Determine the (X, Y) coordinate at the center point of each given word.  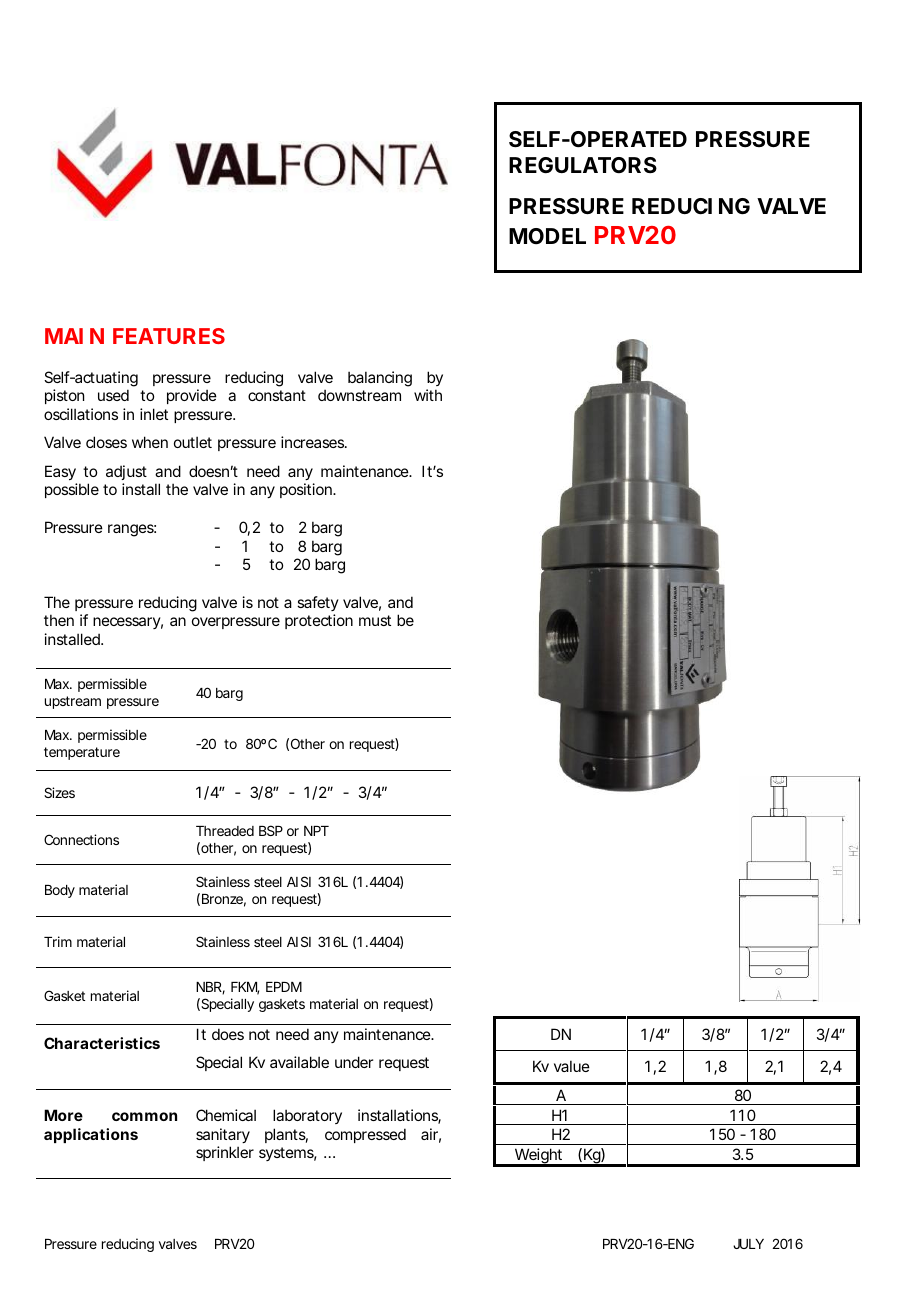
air (431, 1135)
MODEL (547, 236)
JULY (748, 1244)
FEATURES (169, 336)
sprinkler (225, 1153)
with (428, 395)
